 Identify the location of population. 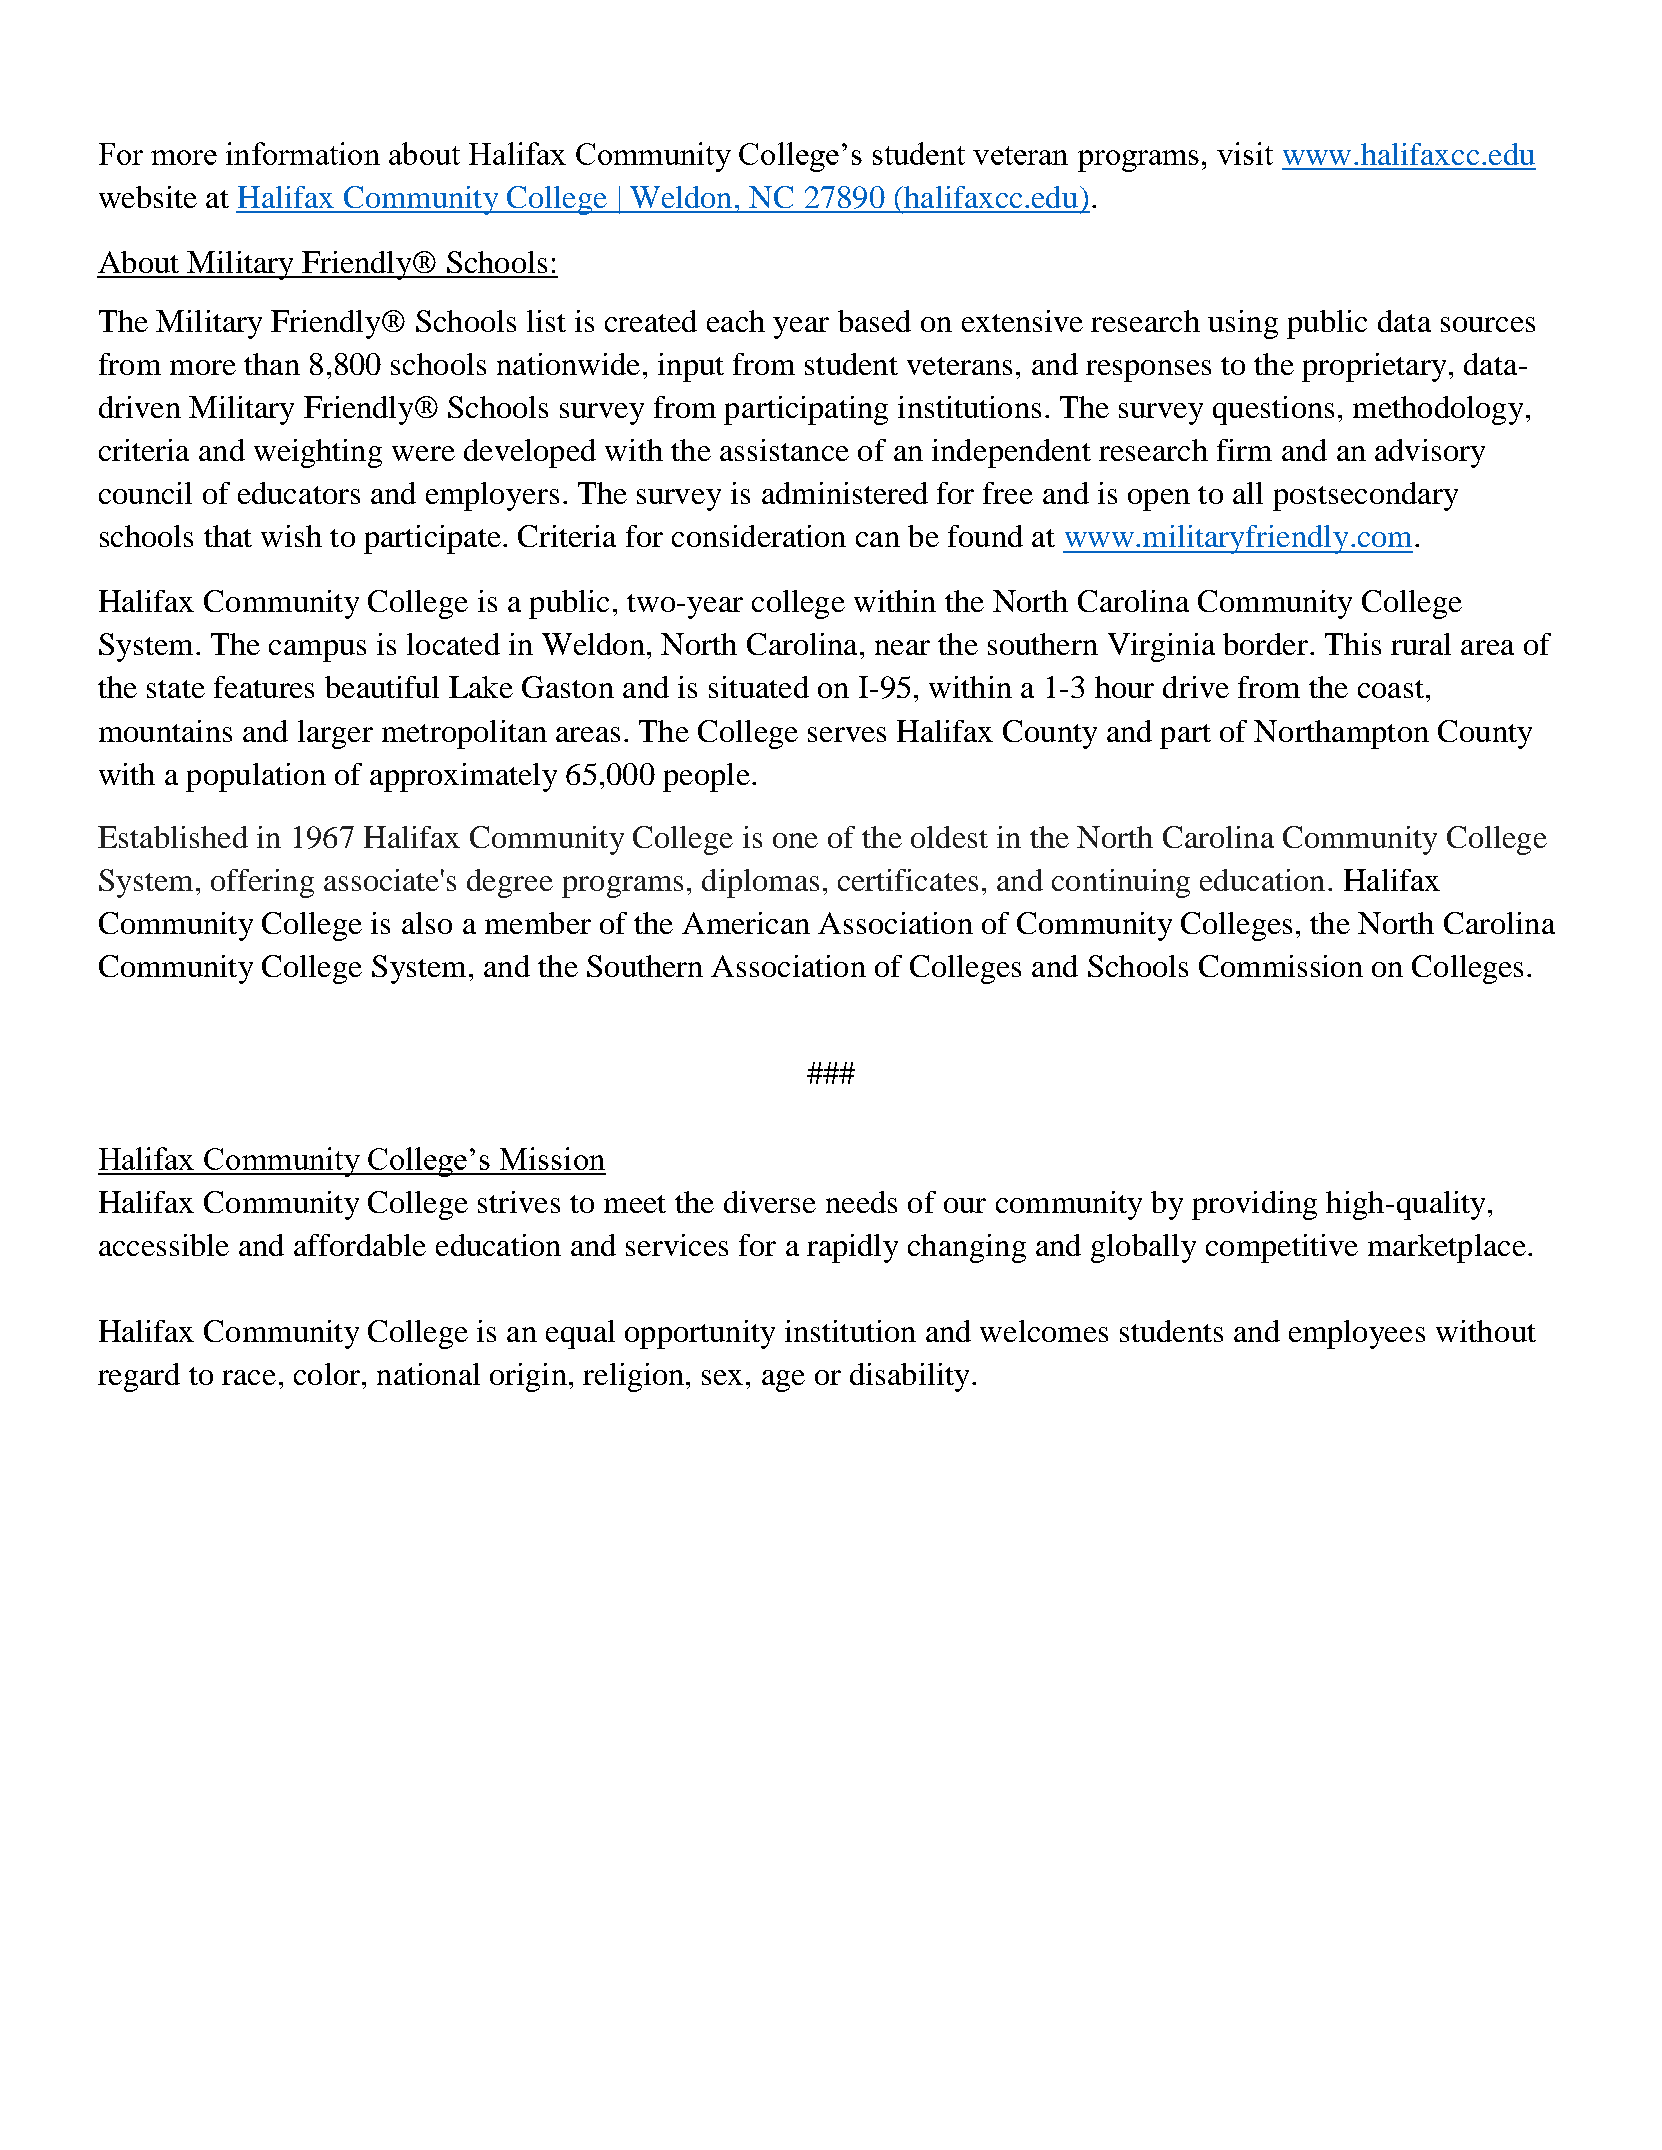
(256, 777).
